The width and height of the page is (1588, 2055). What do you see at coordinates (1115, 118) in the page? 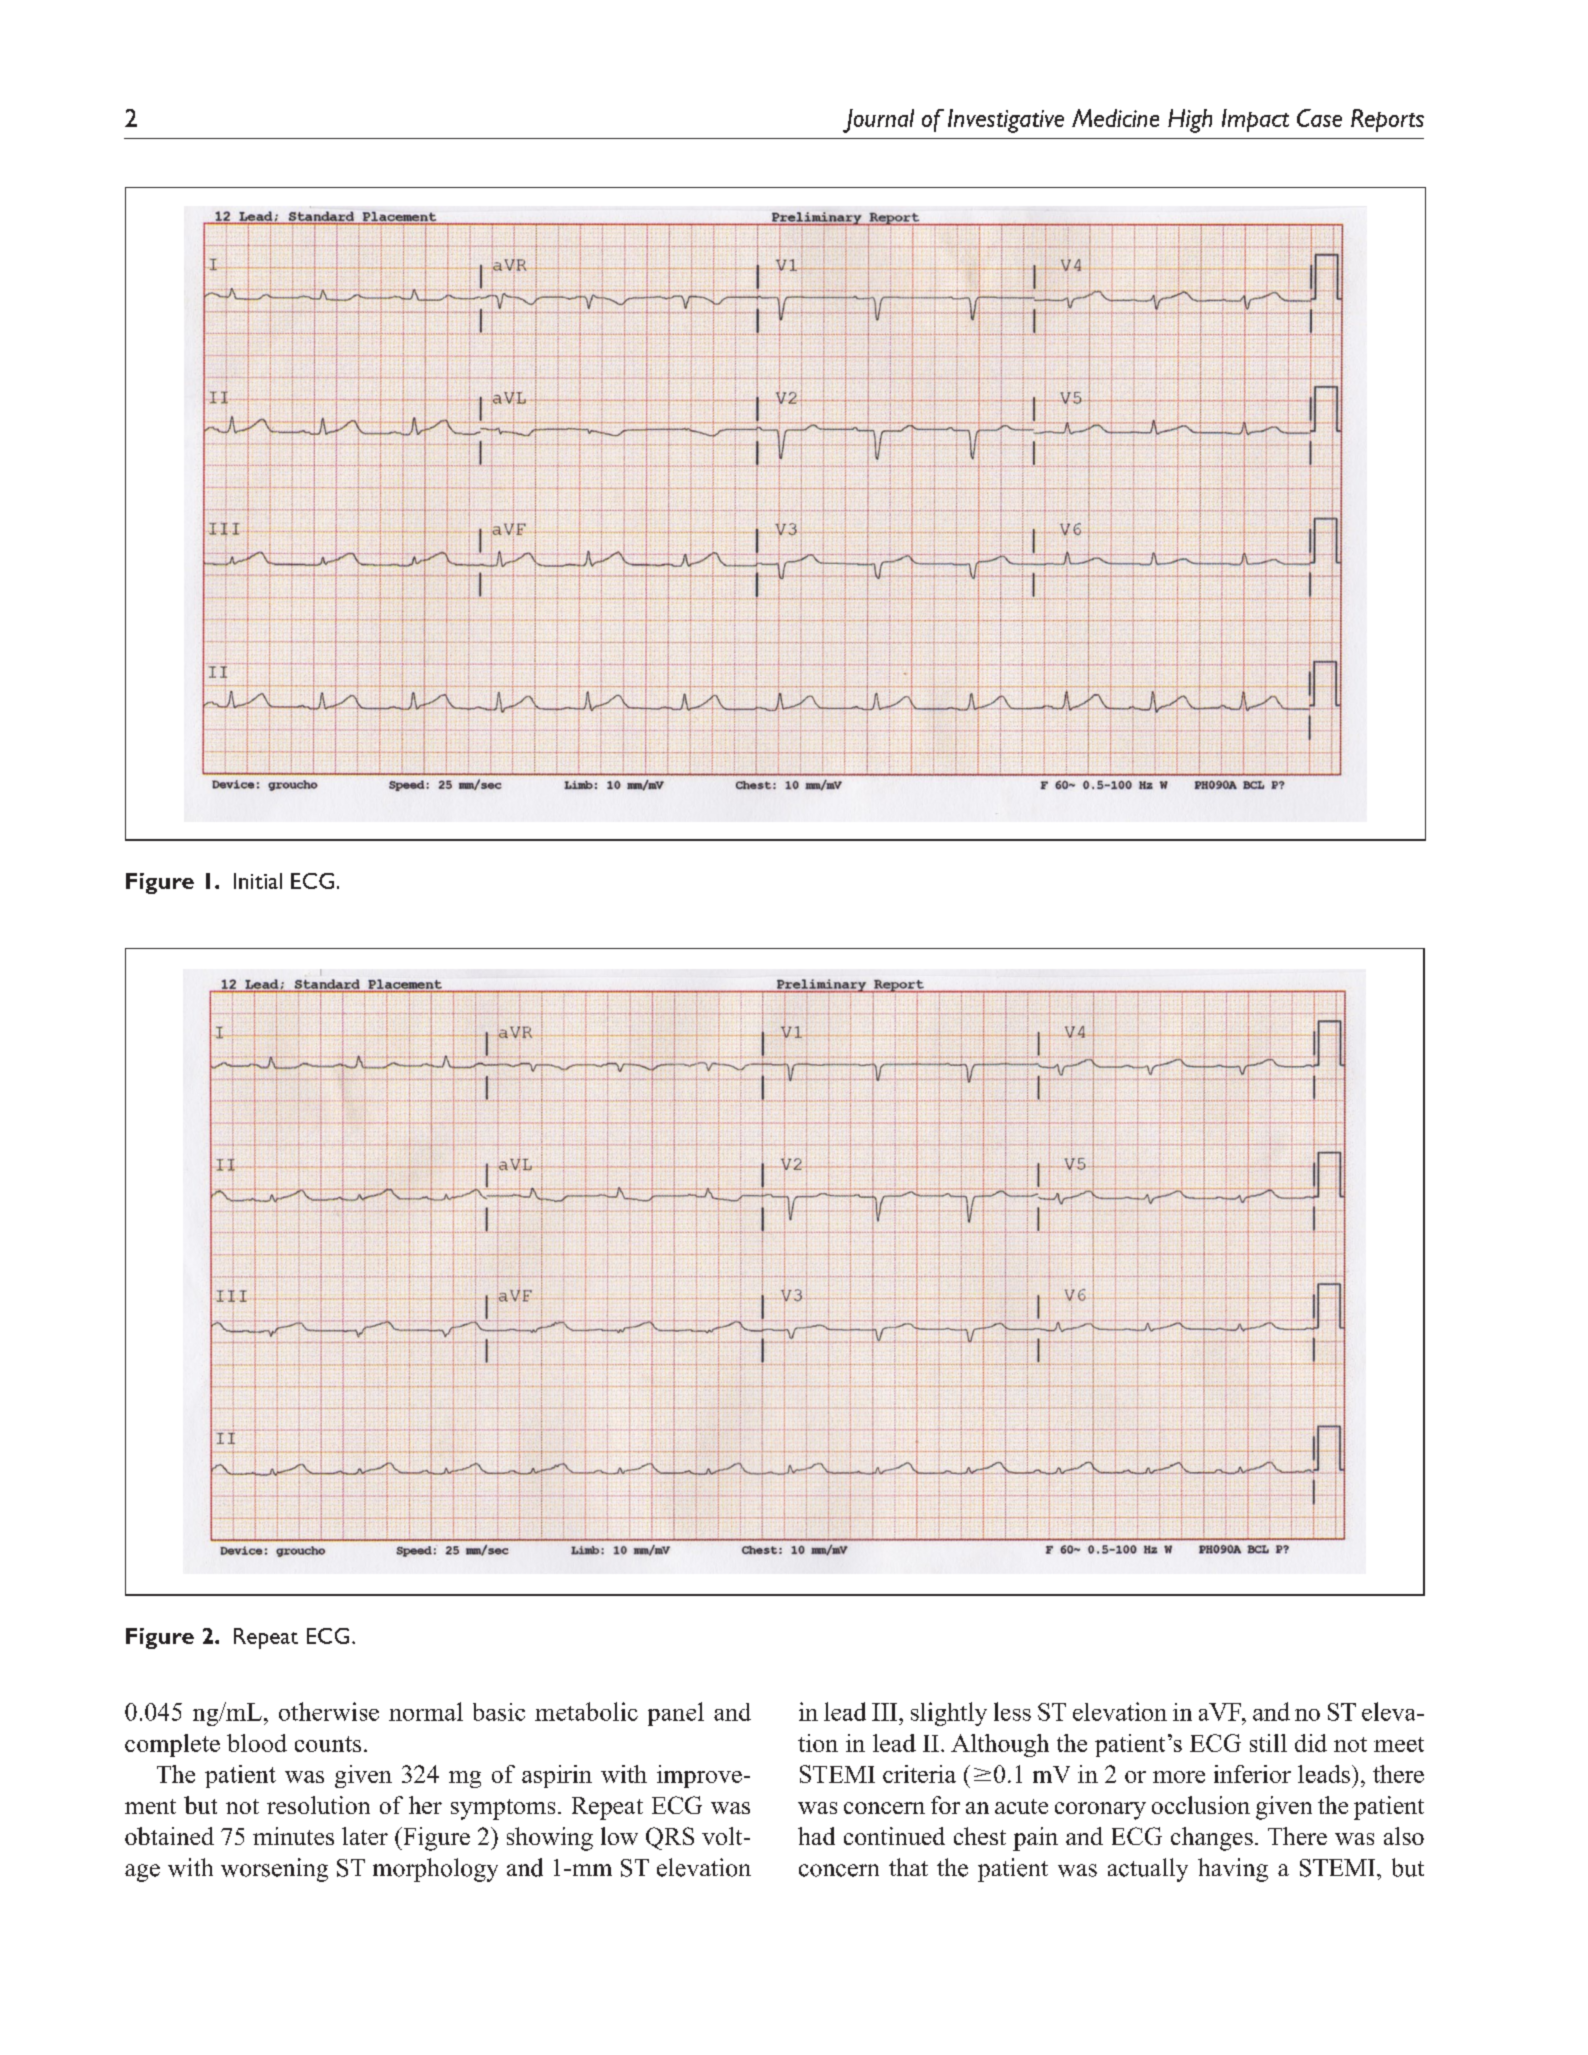
I see `Medicine` at bounding box center [1115, 118].
